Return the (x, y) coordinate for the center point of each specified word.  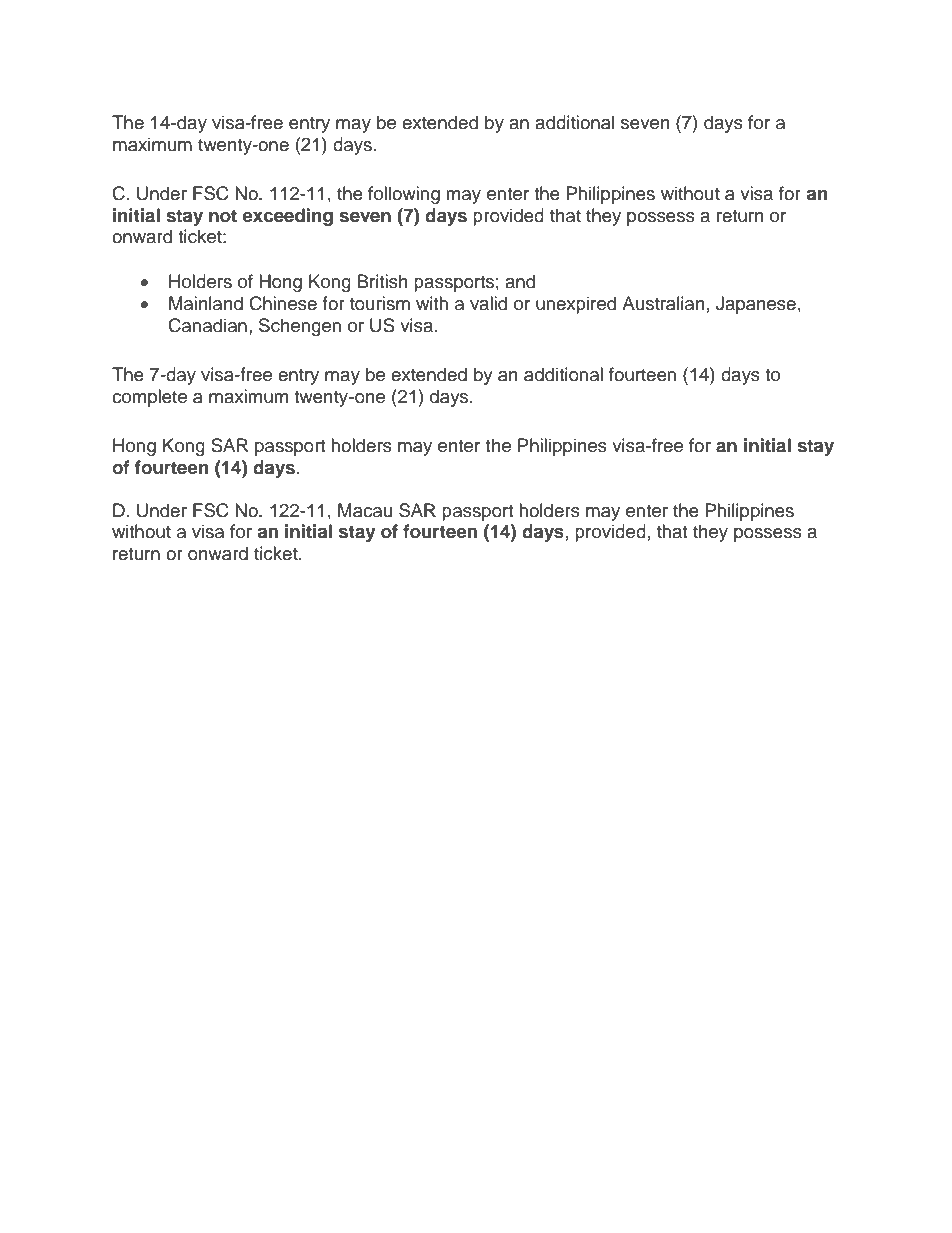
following (404, 195)
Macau (365, 510)
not (223, 216)
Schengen (300, 327)
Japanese (756, 305)
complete (149, 398)
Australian (663, 303)
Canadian (207, 325)
